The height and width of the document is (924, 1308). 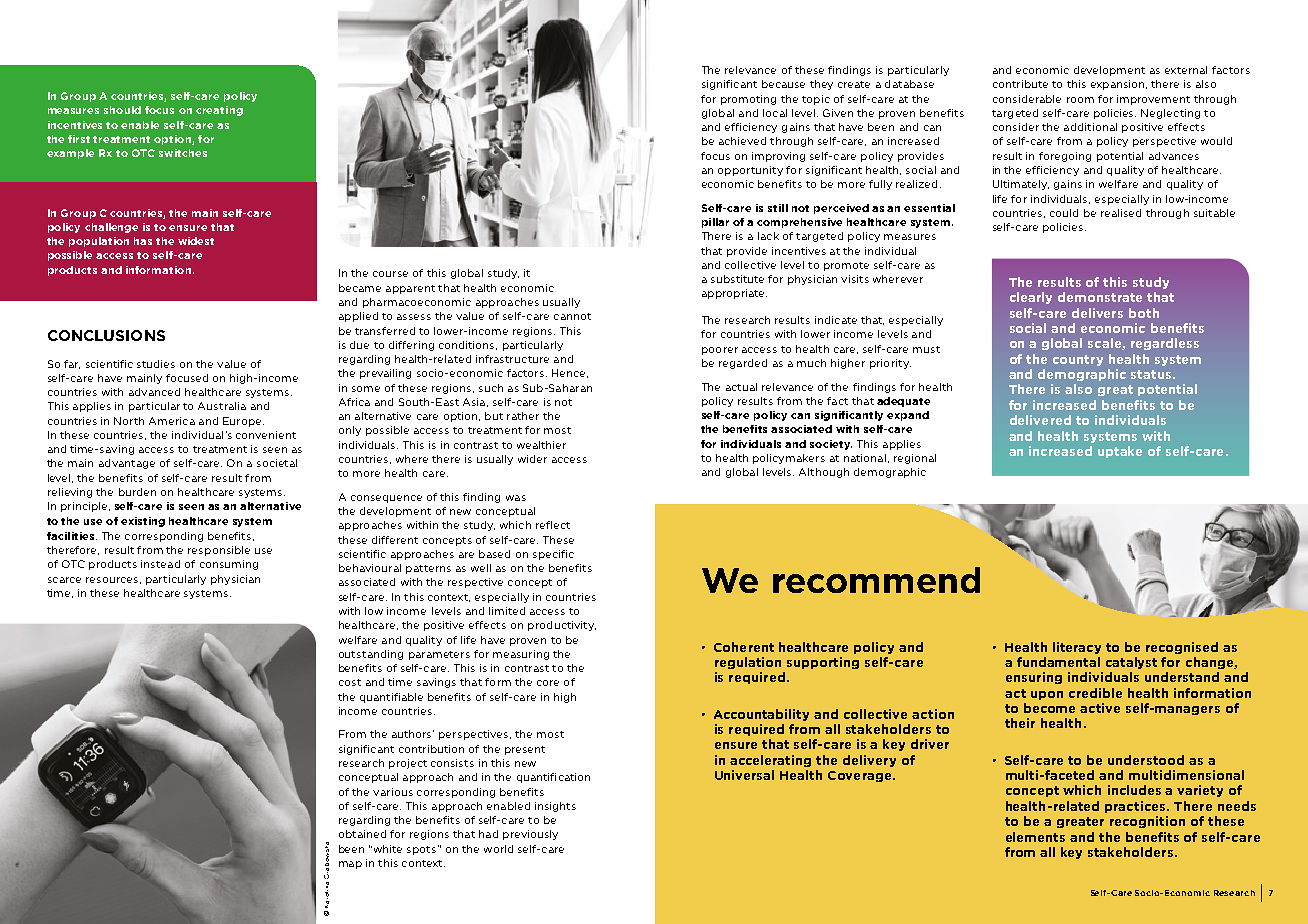 What do you see at coordinates (1120, 452) in the document?
I see `uptake` at bounding box center [1120, 452].
